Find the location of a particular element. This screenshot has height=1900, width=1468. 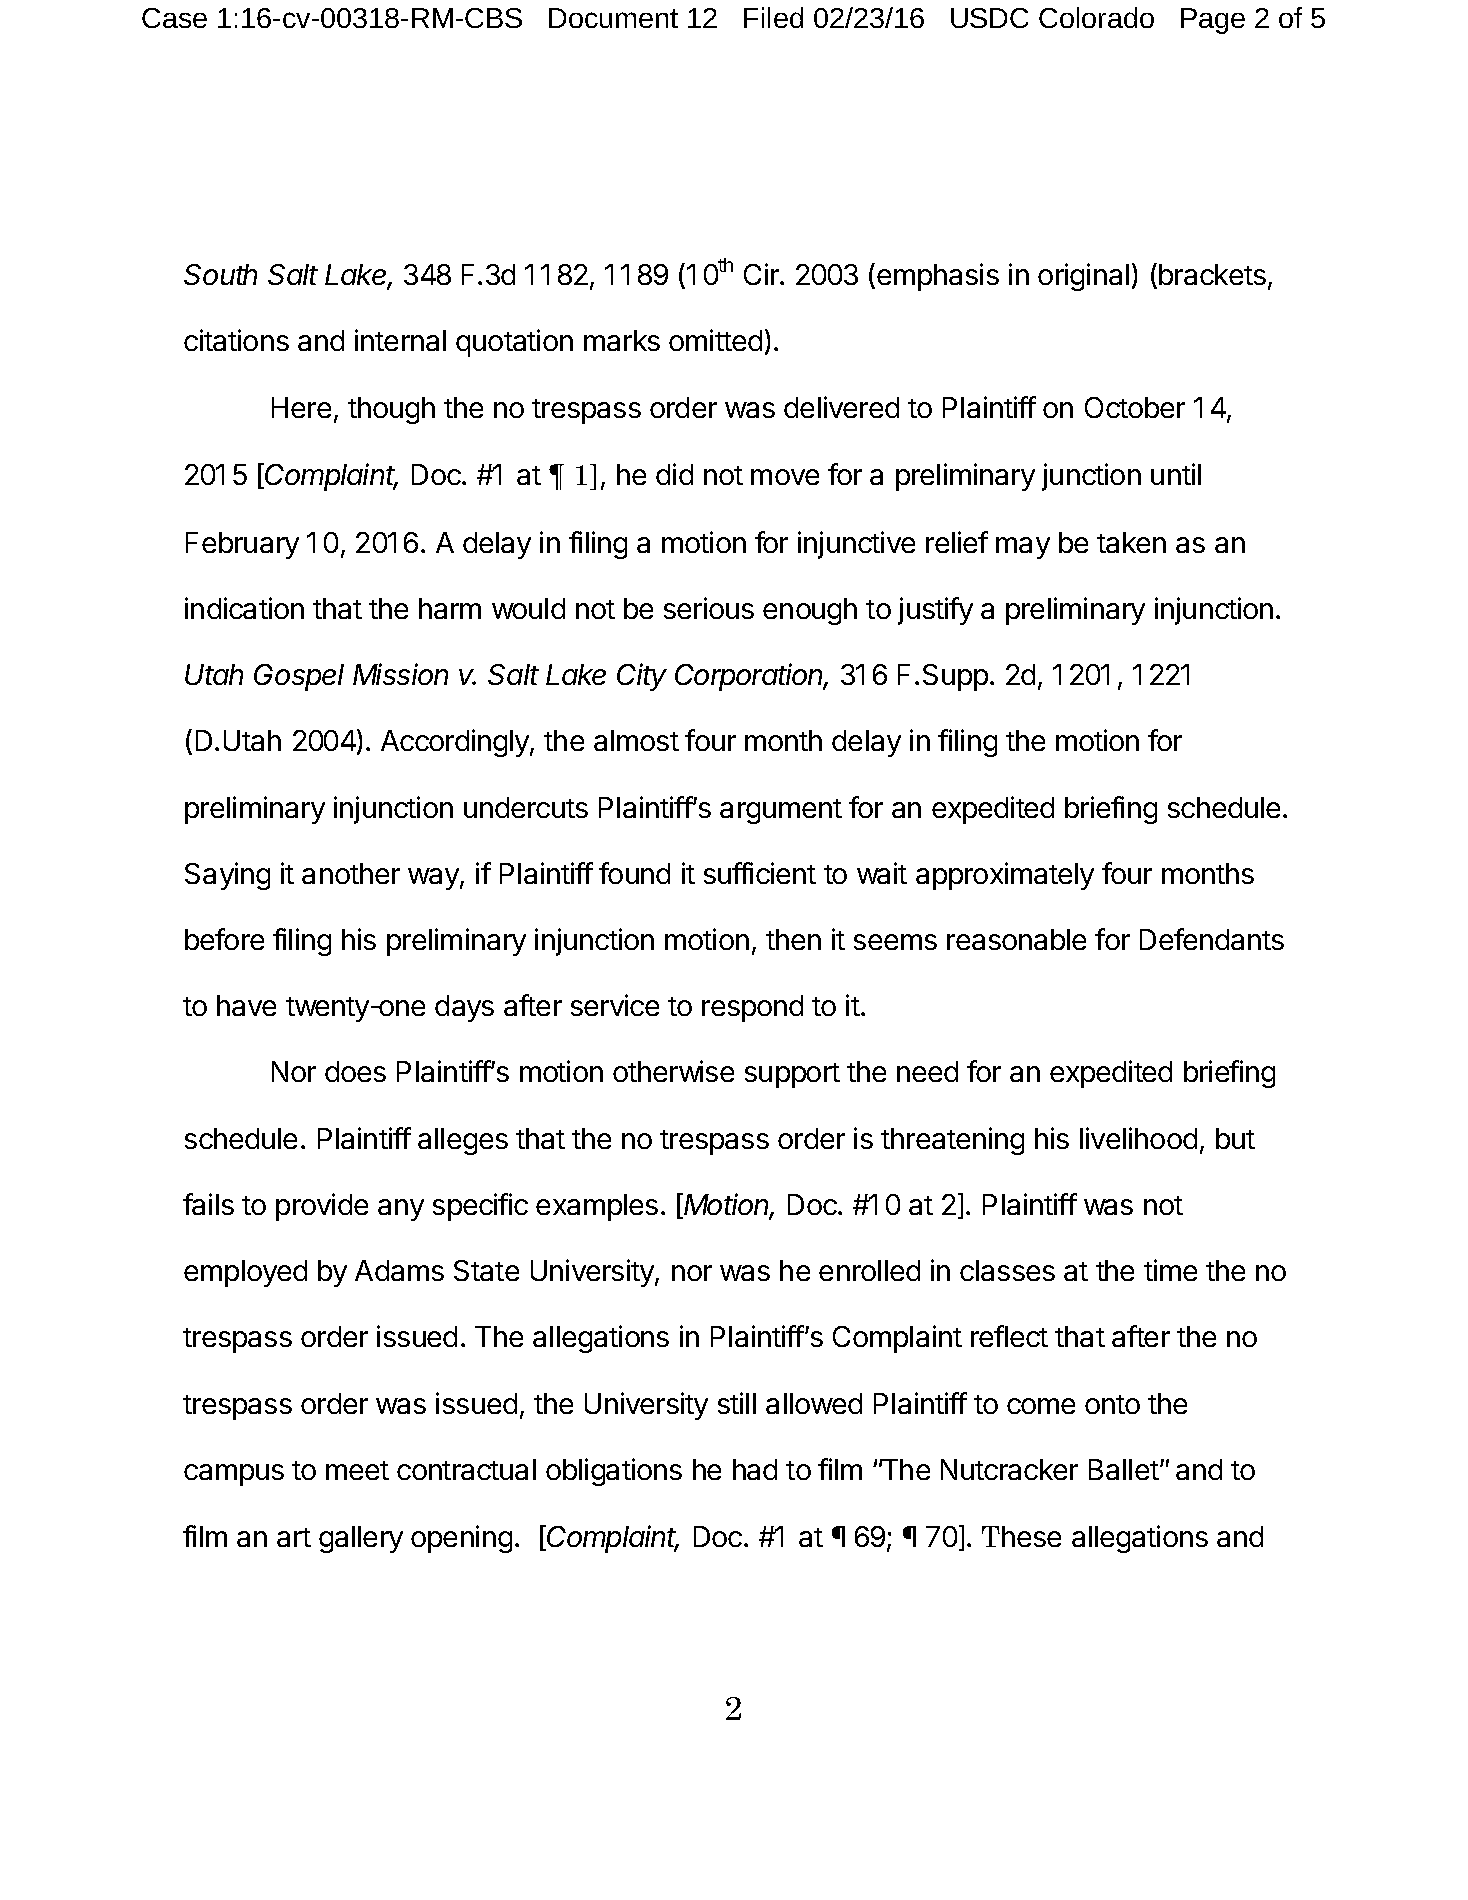

reasonable is located at coordinates (1016, 939).
